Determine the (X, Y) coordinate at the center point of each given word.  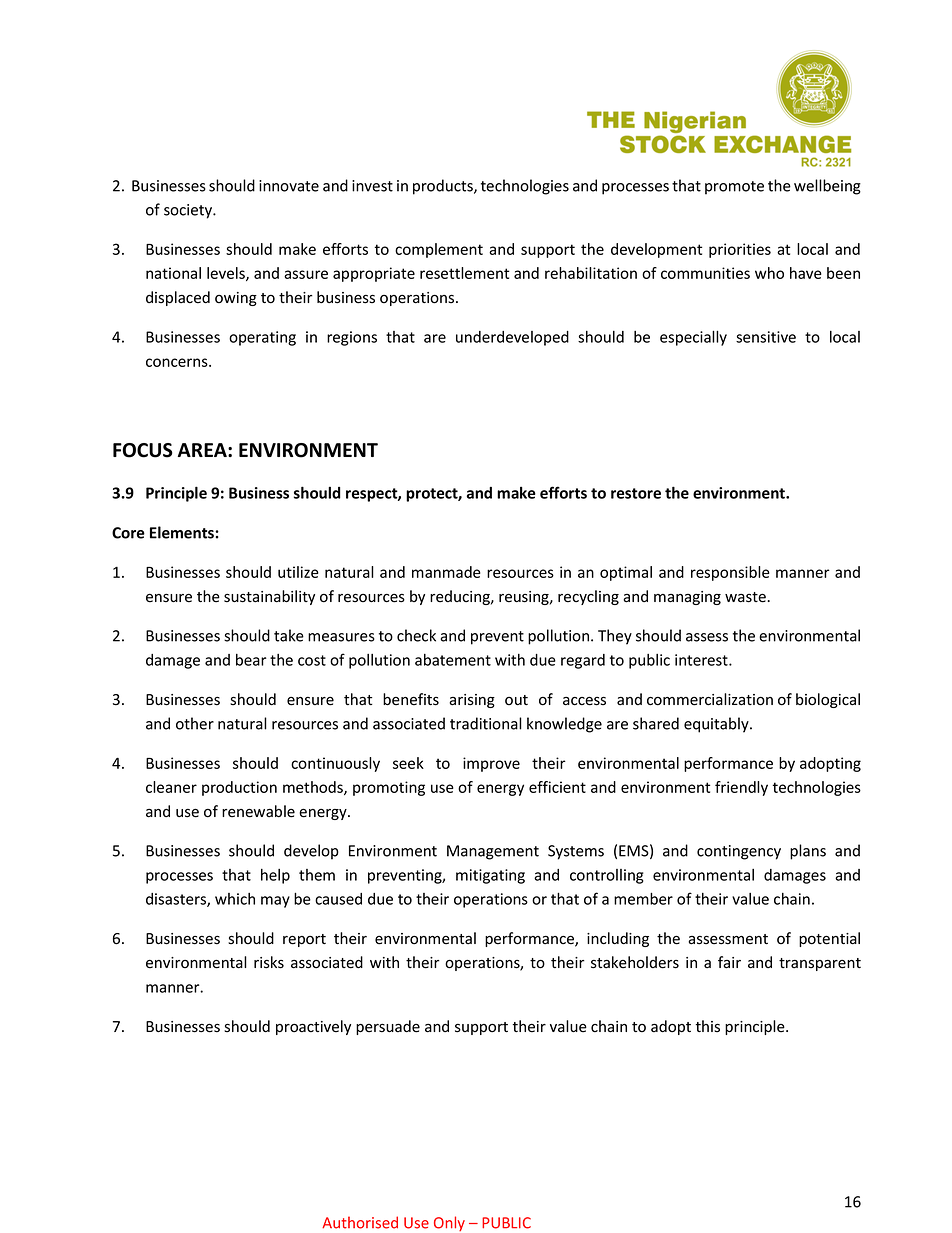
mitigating (490, 876)
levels (227, 274)
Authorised (360, 1222)
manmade (446, 572)
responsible (730, 573)
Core (128, 533)
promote (734, 188)
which (235, 899)
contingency (739, 852)
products (444, 187)
